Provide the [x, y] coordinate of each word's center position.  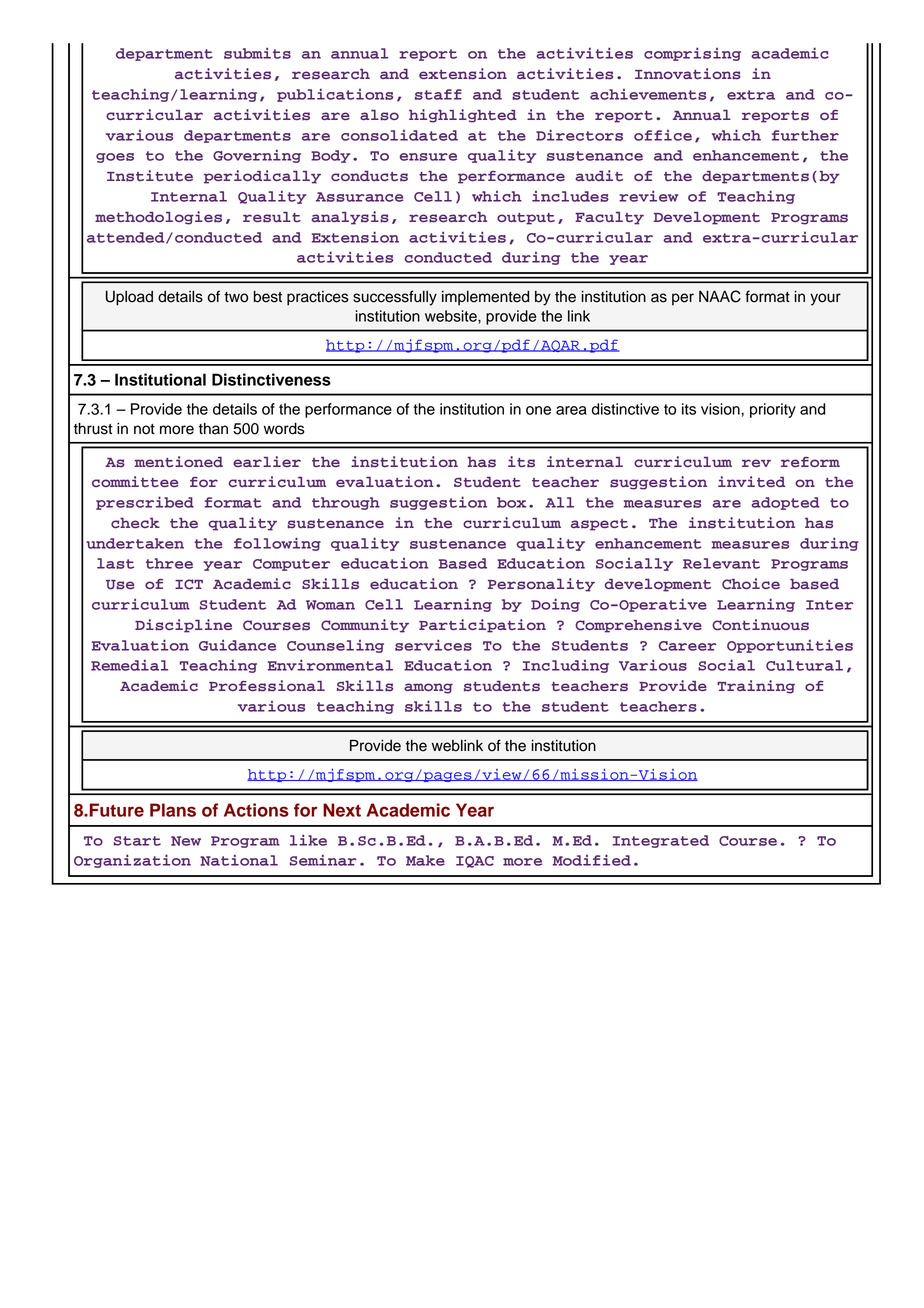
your [825, 299]
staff [438, 94]
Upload [129, 298]
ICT [189, 584]
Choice [751, 584]
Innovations [688, 74]
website [452, 316]
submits [257, 53]
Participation [482, 626]
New [186, 841]
